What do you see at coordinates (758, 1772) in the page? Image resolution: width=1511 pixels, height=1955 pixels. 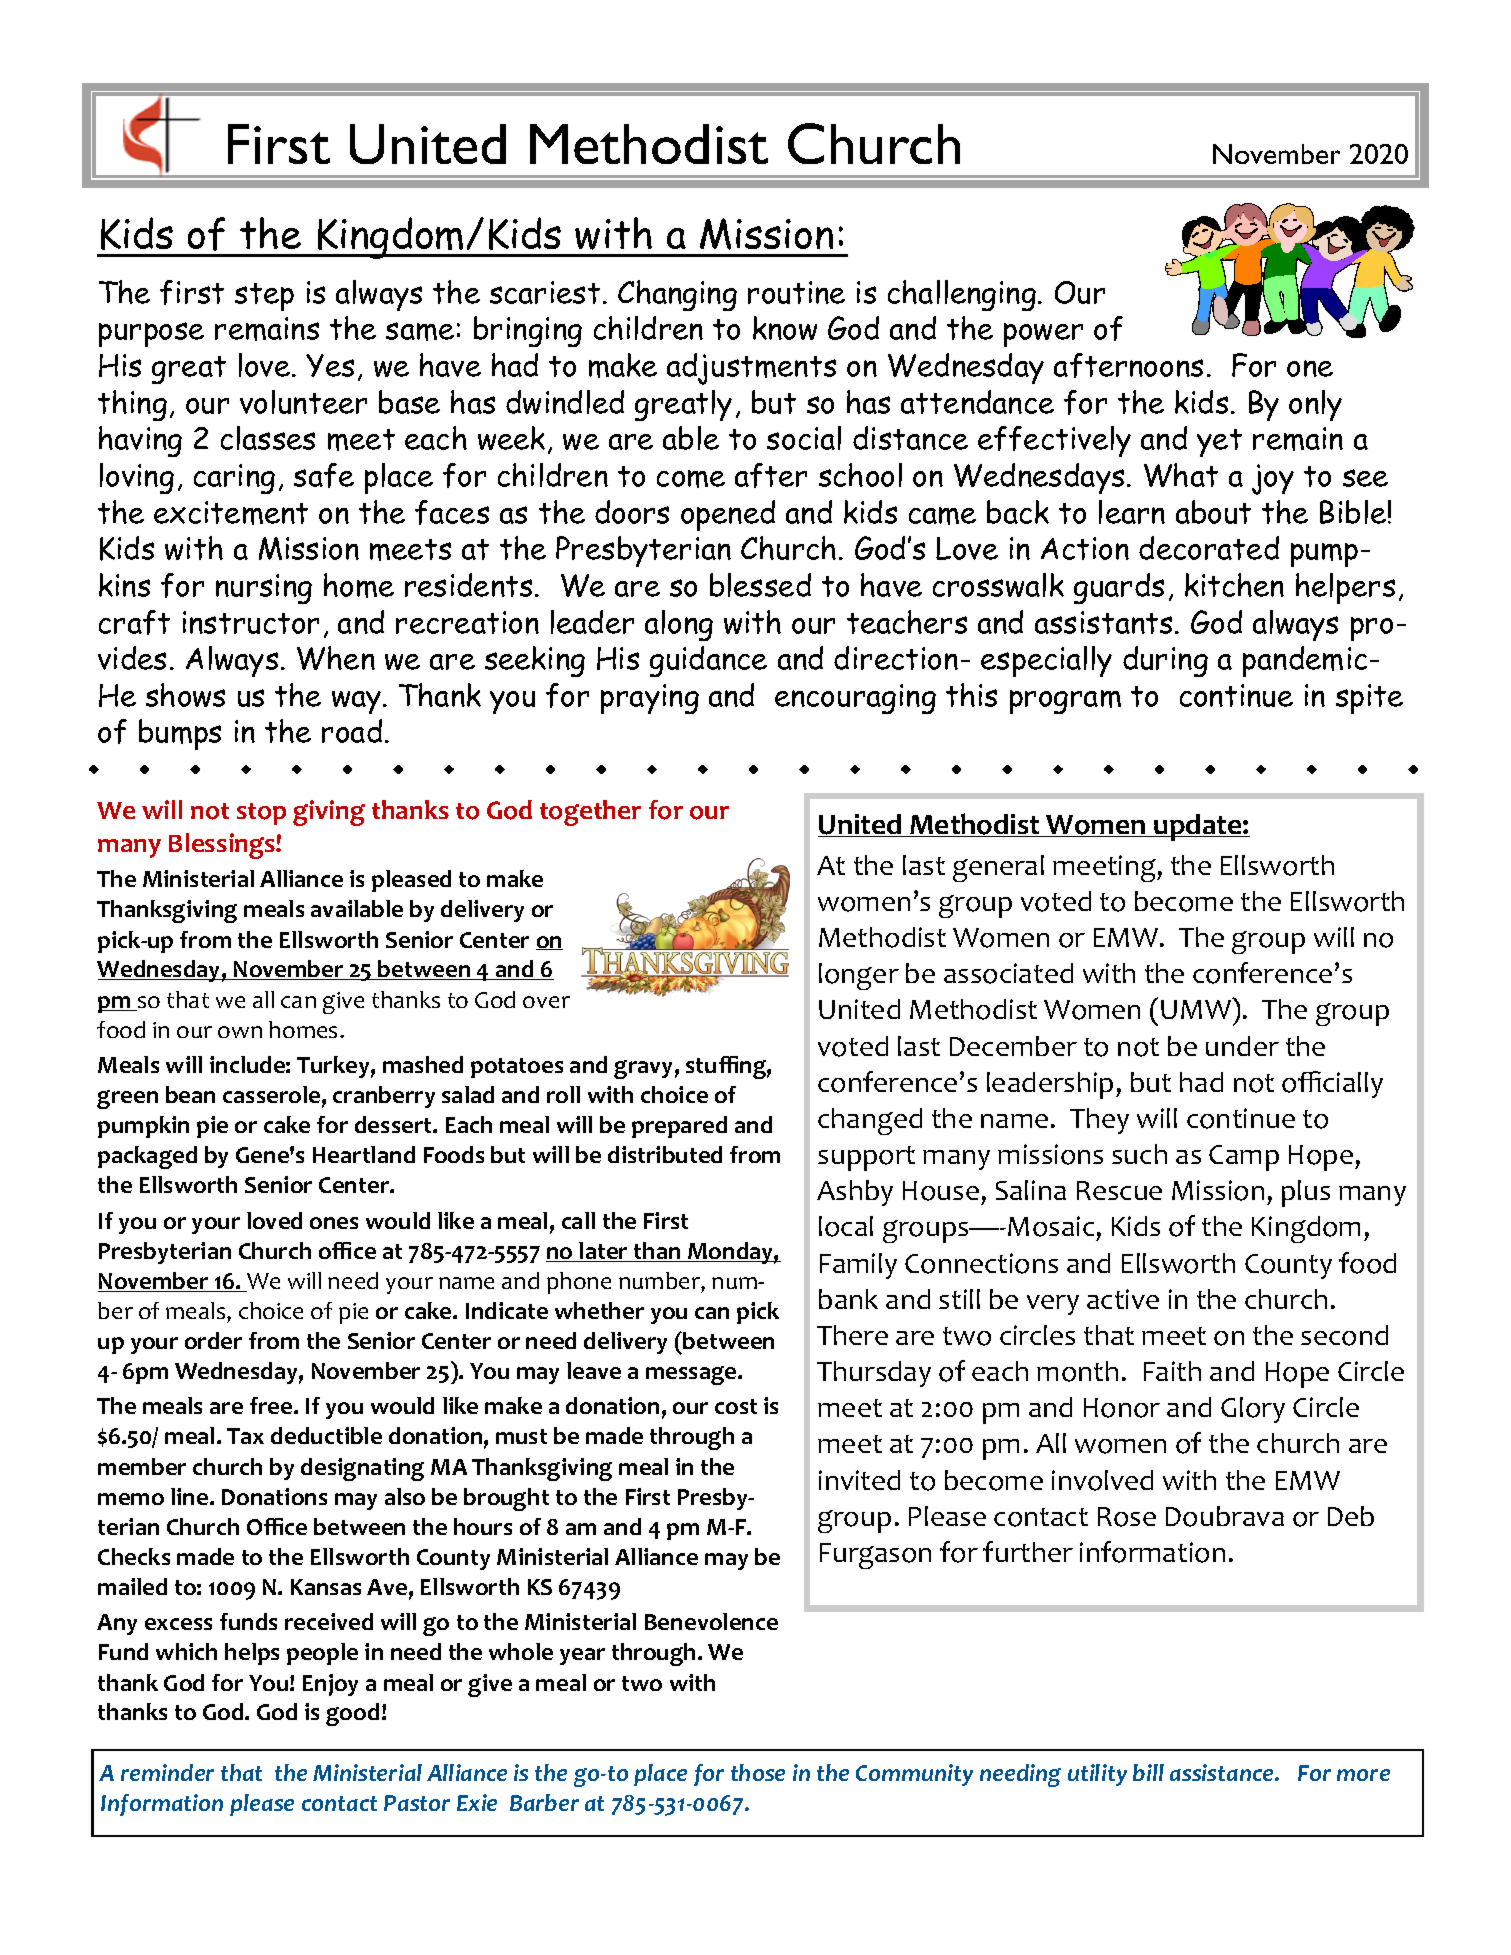 I see `those` at bounding box center [758, 1772].
